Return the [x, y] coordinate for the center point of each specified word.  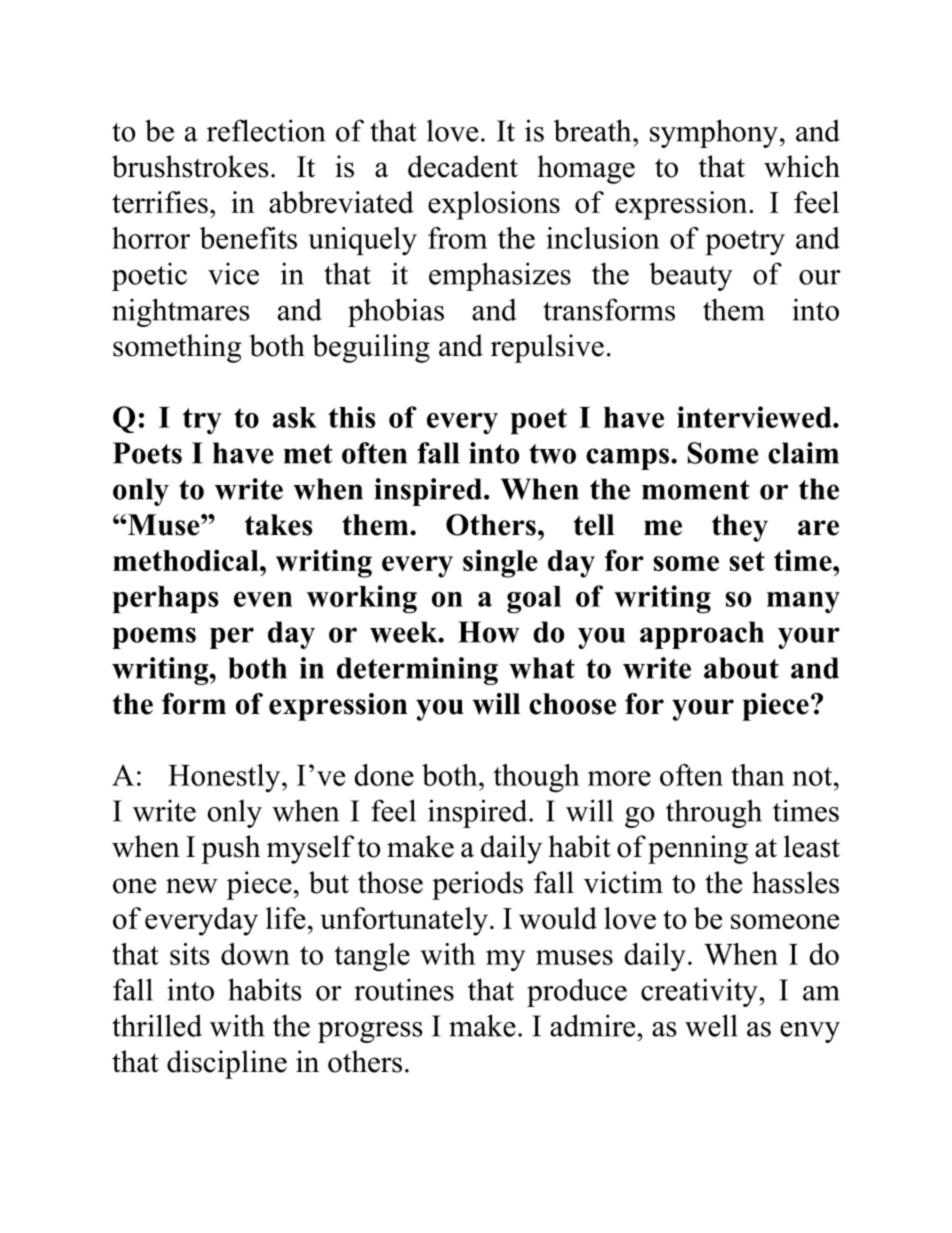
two [552, 454]
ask [295, 417]
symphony [714, 133]
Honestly [225, 778]
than [758, 775]
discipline [227, 1064]
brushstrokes [190, 166]
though [536, 778]
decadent [463, 166]
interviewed [755, 417]
